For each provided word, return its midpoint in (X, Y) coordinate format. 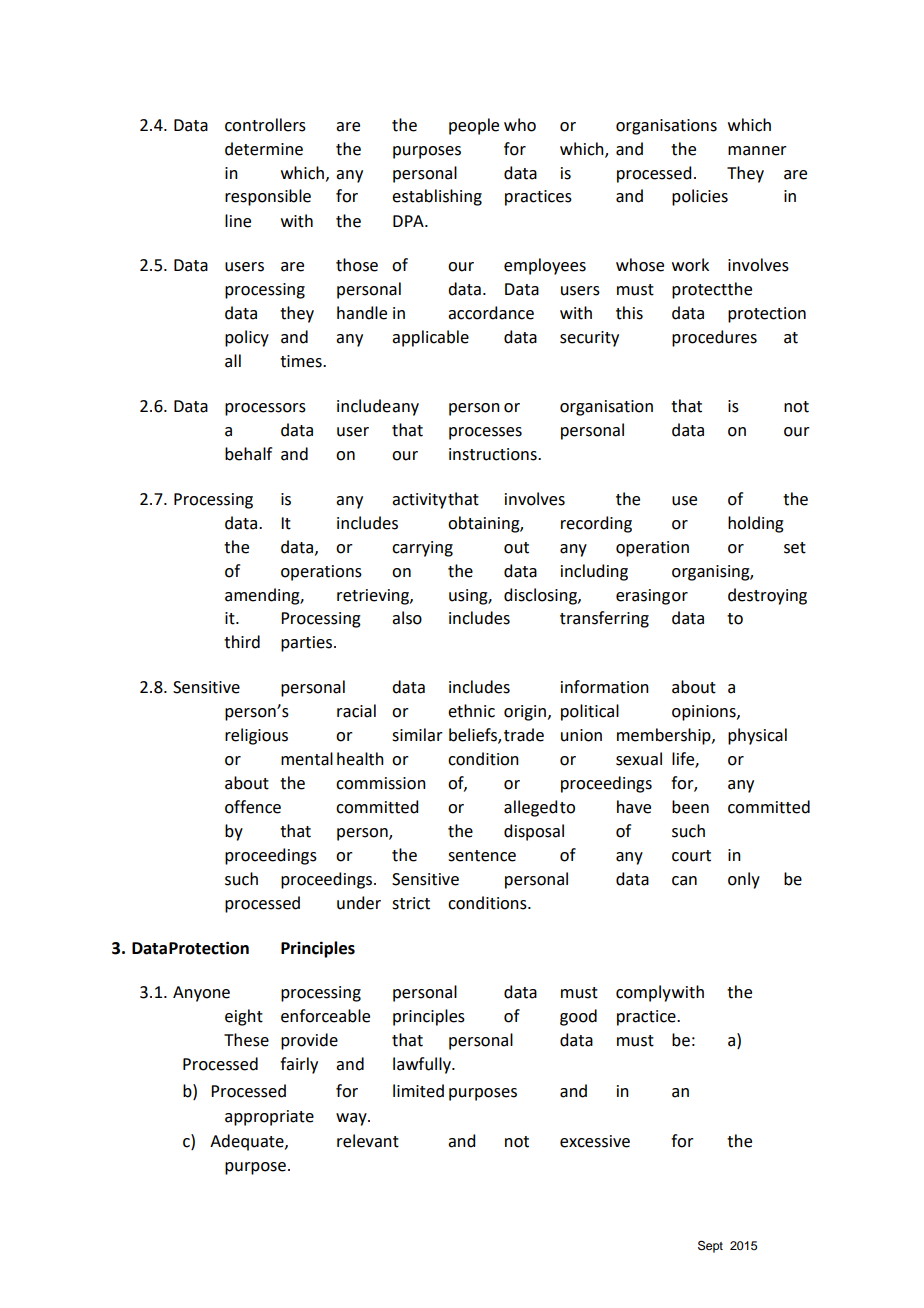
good (578, 1017)
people (474, 126)
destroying (767, 596)
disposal (534, 832)
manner (757, 151)
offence (253, 807)
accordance (491, 313)
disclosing (541, 596)
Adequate (248, 1142)
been (690, 807)
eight (244, 1017)
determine (264, 149)
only (744, 880)
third (242, 642)
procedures (714, 338)
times (302, 361)
